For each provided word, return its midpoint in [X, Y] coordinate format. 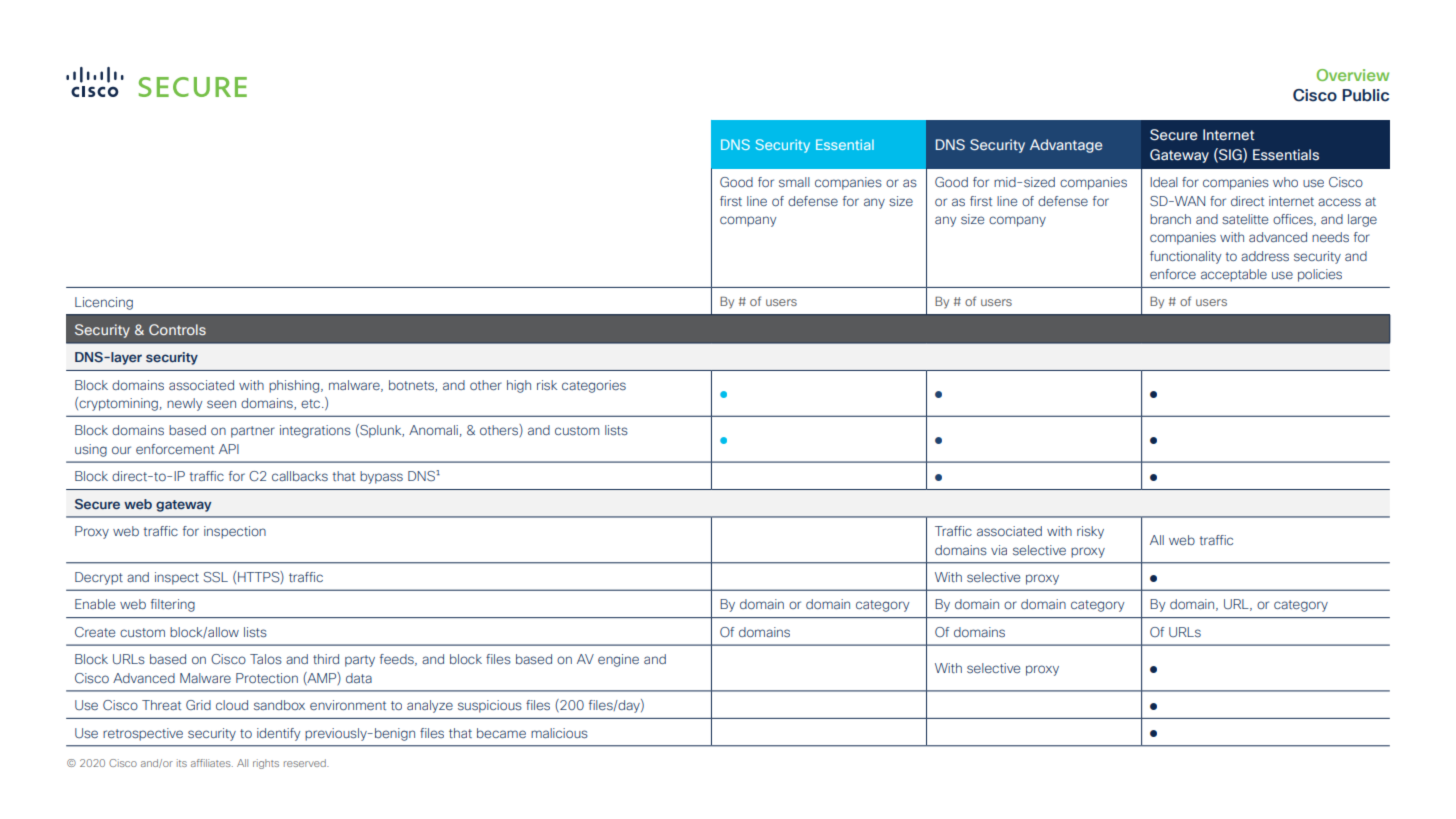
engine [618, 660]
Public [1365, 95]
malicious [559, 733]
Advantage [1066, 146]
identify [278, 734]
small [794, 182]
